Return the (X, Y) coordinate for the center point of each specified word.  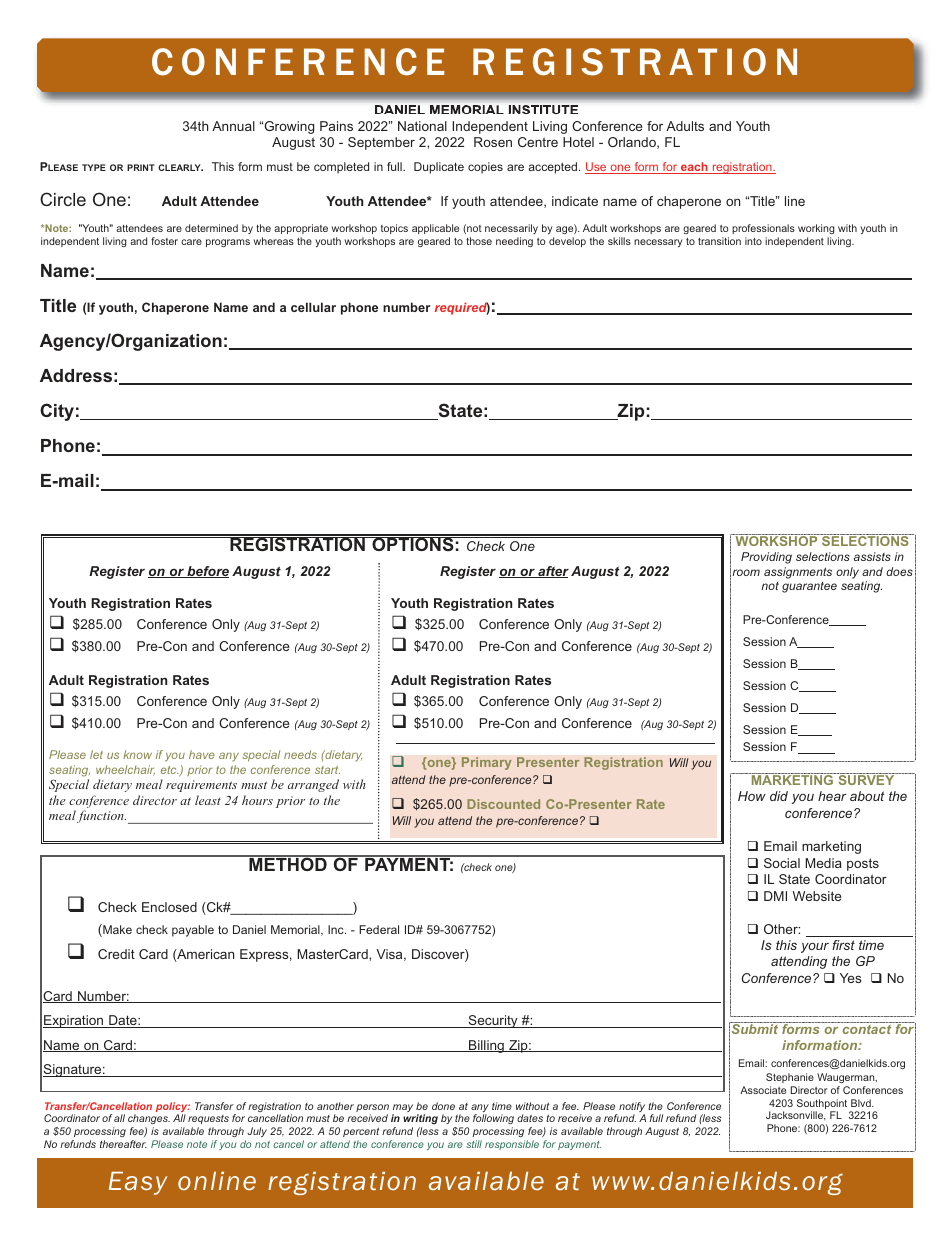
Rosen (493, 142)
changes (149, 1121)
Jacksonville (796, 1116)
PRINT (141, 167)
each (694, 168)
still (474, 1144)
